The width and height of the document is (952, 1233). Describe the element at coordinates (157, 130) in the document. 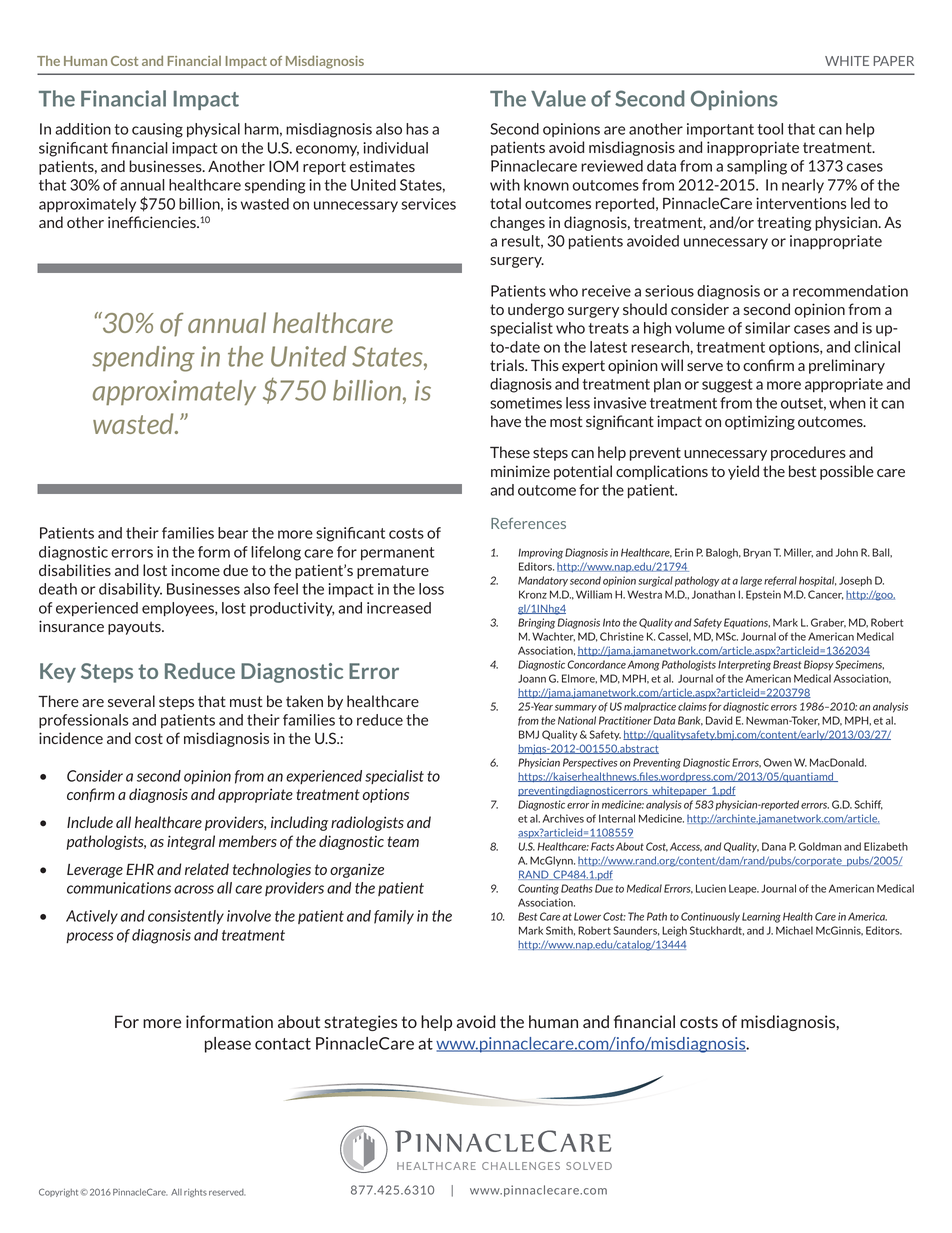

I see `causing` at that location.
